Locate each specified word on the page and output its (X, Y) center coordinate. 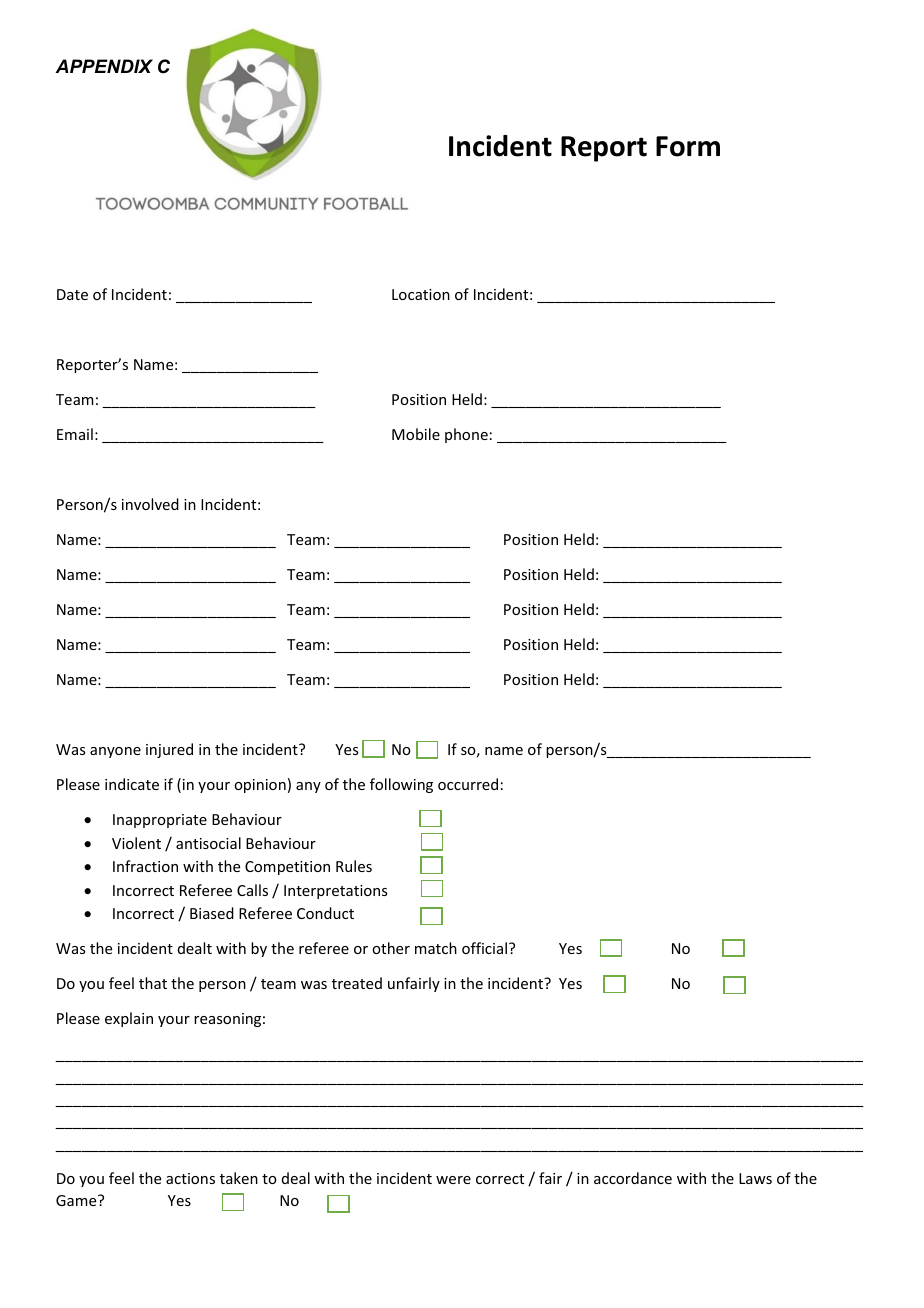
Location (421, 294)
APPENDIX (104, 66)
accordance (633, 1178)
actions (190, 1178)
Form (688, 146)
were (453, 1180)
